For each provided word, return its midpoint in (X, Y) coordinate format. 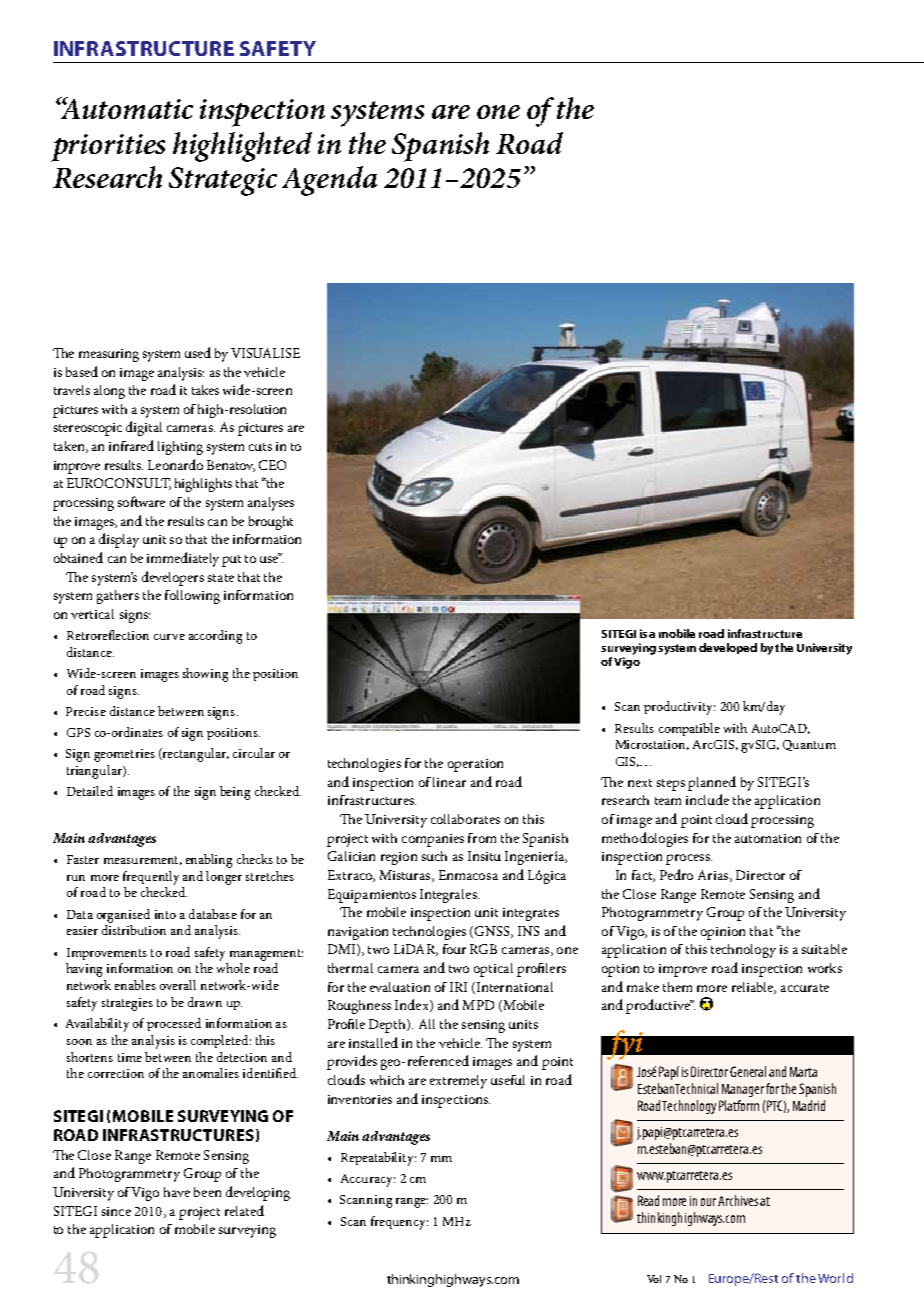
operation (475, 765)
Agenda (329, 181)
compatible (689, 729)
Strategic (223, 181)
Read (648, 1200)
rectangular (195, 755)
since (116, 1211)
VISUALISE (265, 353)
